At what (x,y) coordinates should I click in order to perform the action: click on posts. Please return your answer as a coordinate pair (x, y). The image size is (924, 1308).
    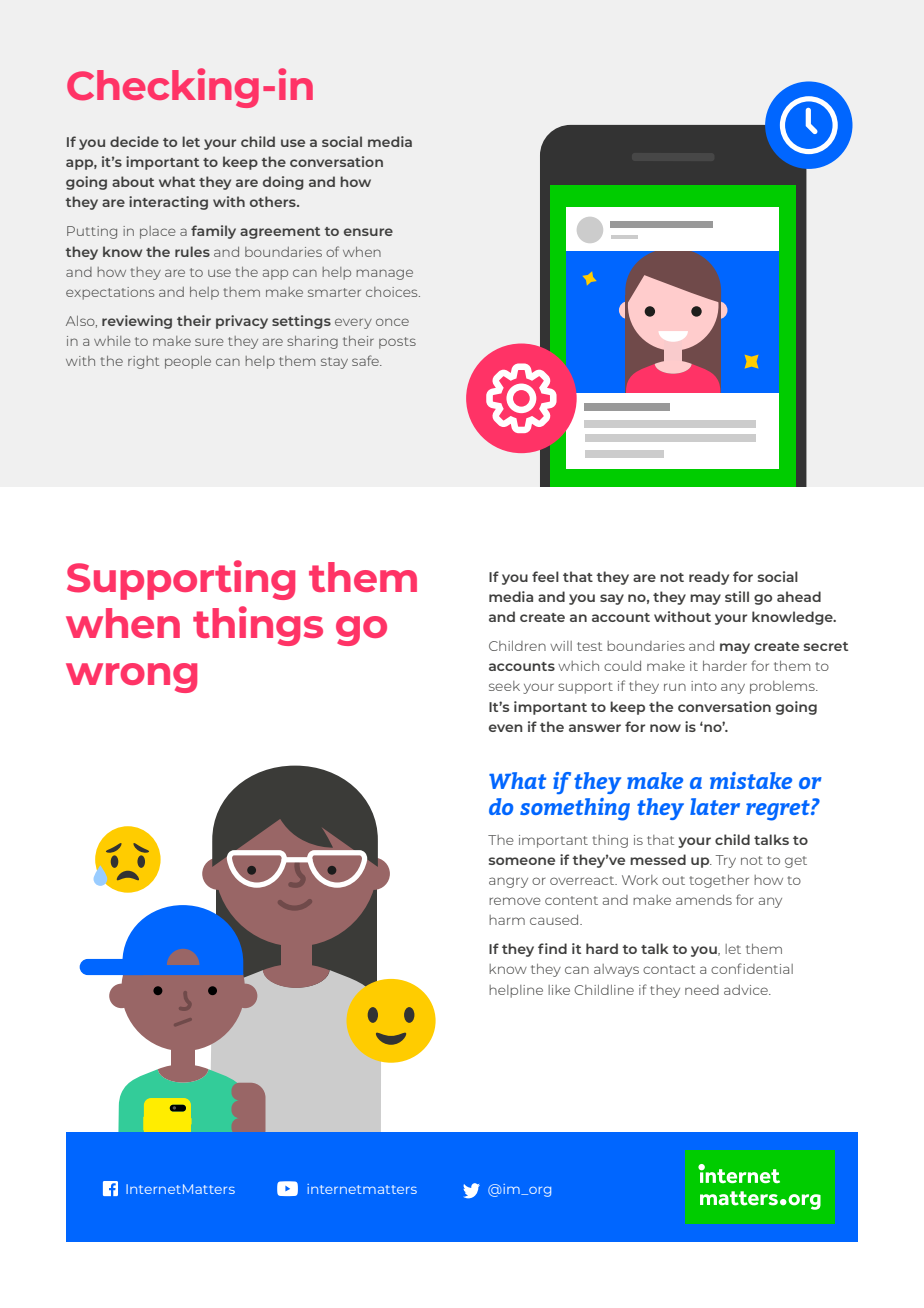
    Looking at the image, I should click on (397, 343).
